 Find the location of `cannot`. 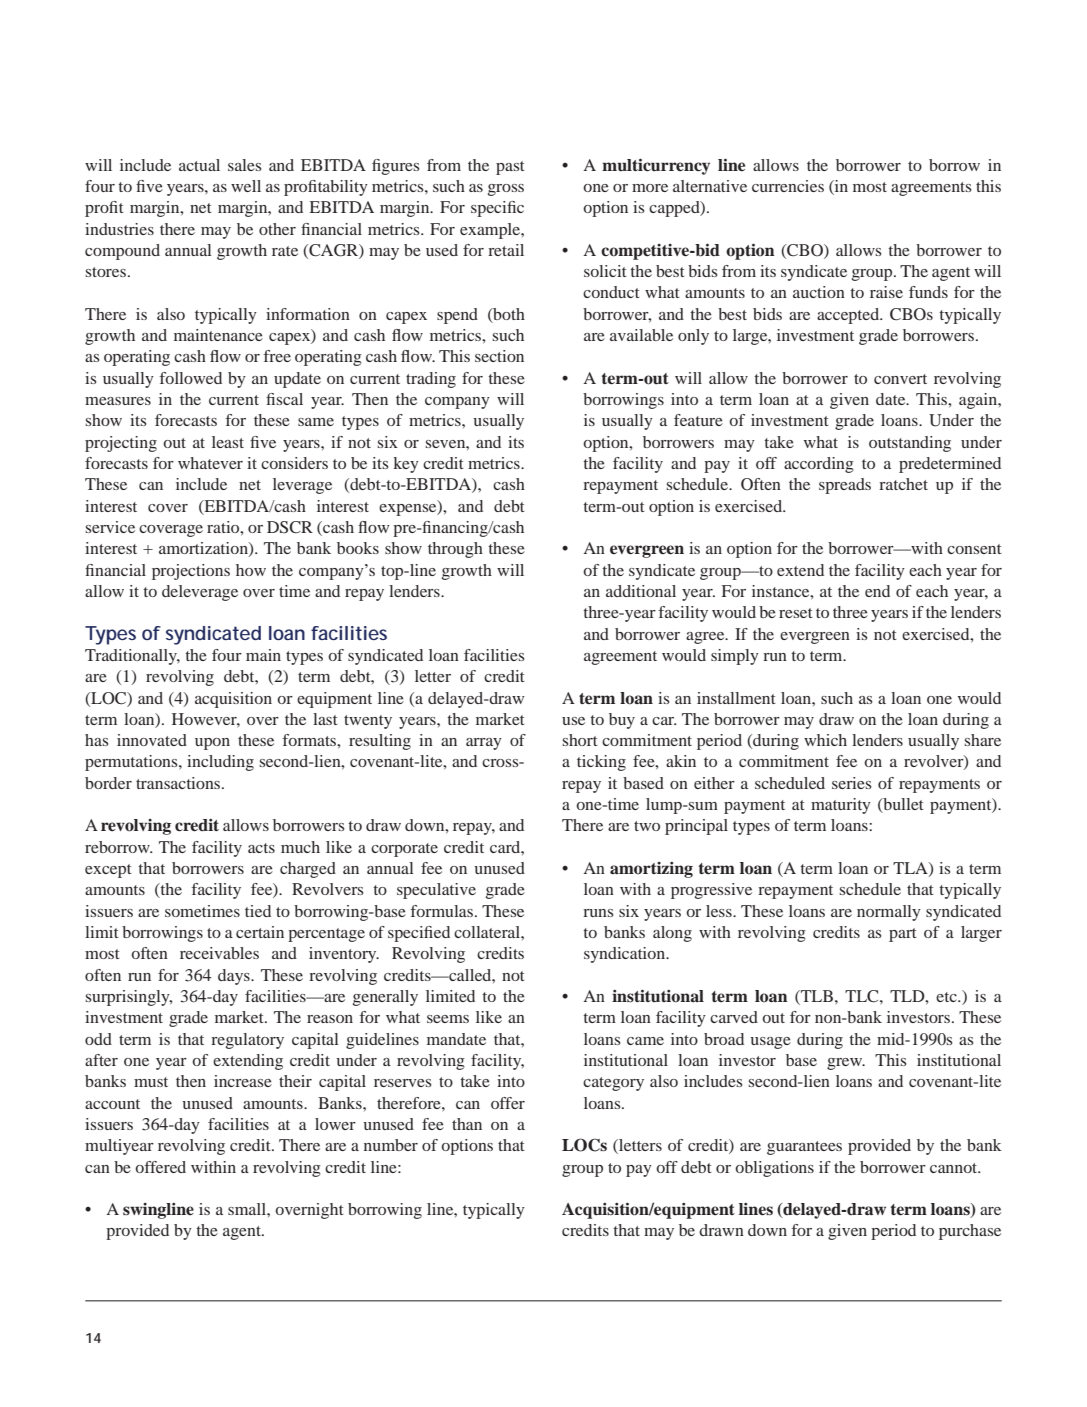

cannot is located at coordinates (955, 1168).
